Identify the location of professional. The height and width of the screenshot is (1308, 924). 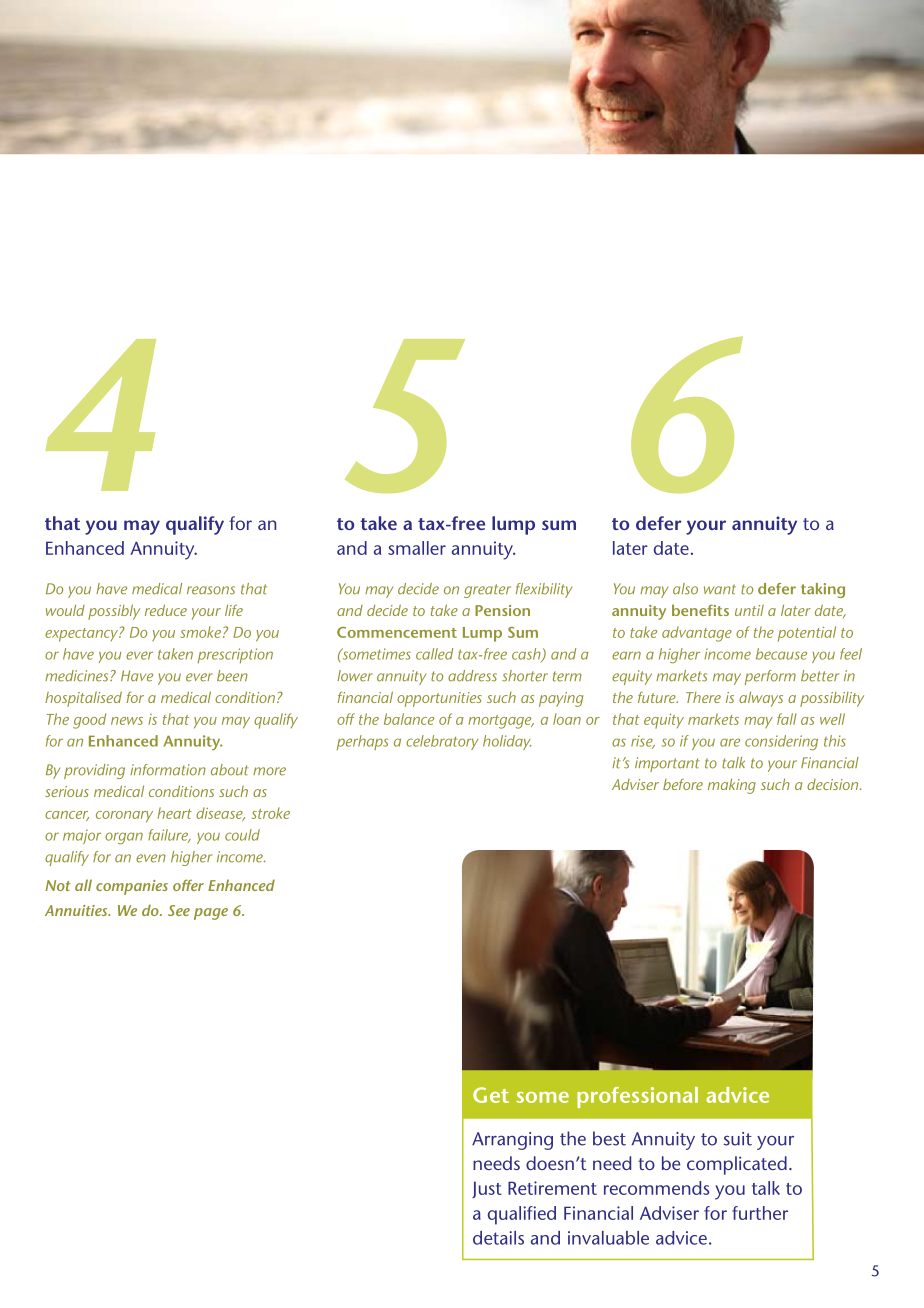
(637, 1097).
